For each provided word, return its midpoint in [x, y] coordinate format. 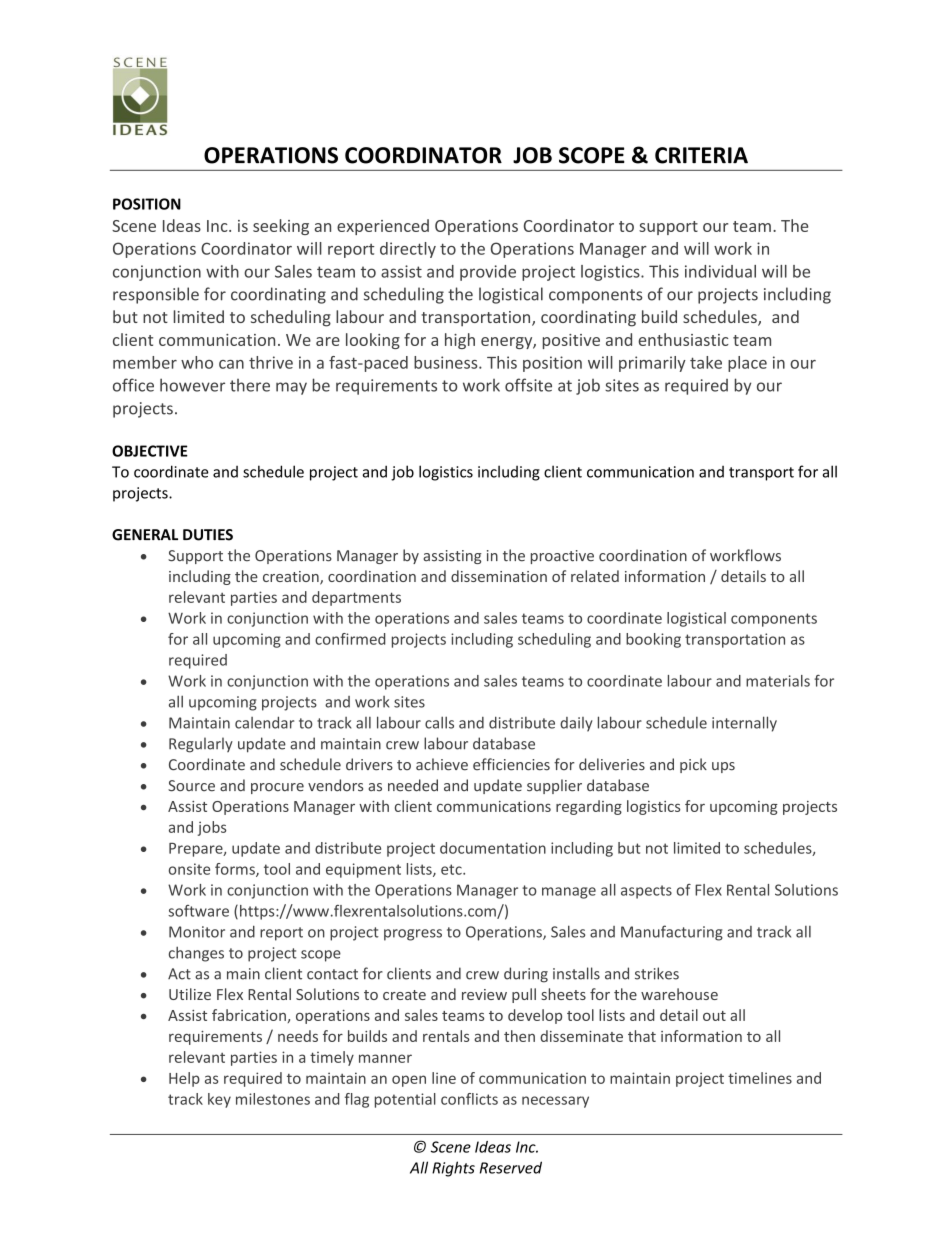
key [219, 1100]
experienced [383, 227]
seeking [281, 227]
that [642, 1036]
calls [439, 722]
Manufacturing [672, 933]
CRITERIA [701, 155]
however [192, 385]
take [706, 362]
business [447, 362]
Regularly [201, 745]
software [198, 911]
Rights [453, 1169]
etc [452, 869]
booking [653, 640]
